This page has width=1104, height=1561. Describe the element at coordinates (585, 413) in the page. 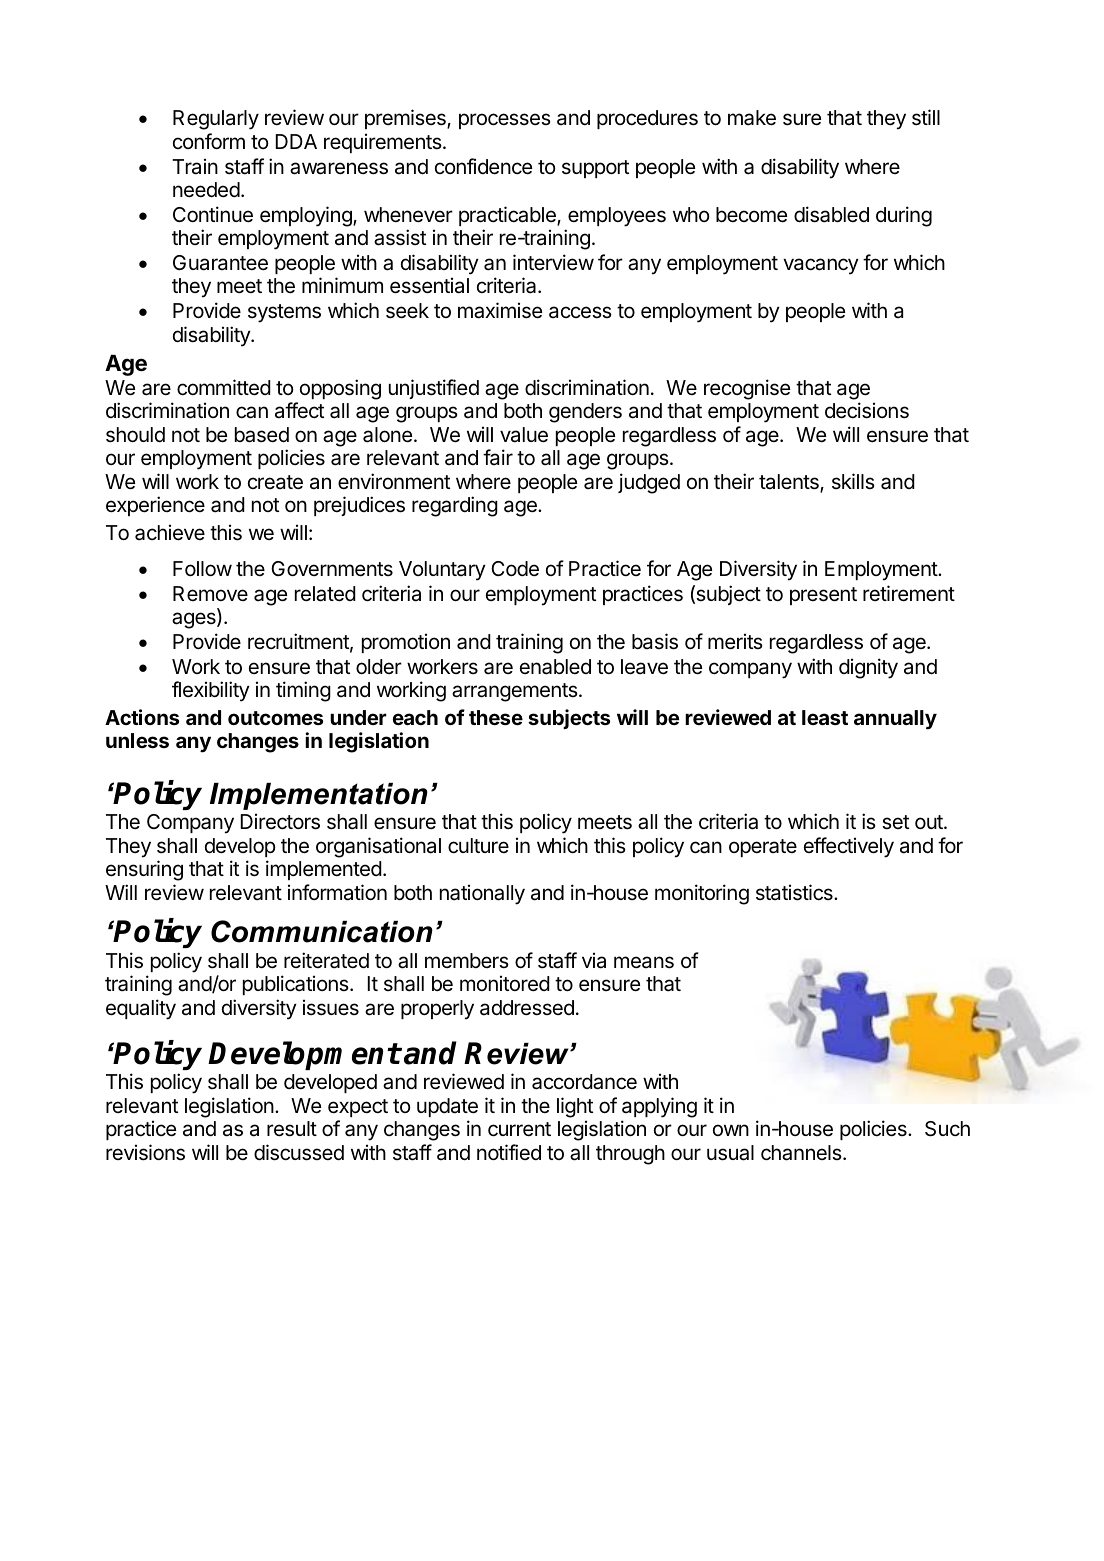

I see `genders` at that location.
